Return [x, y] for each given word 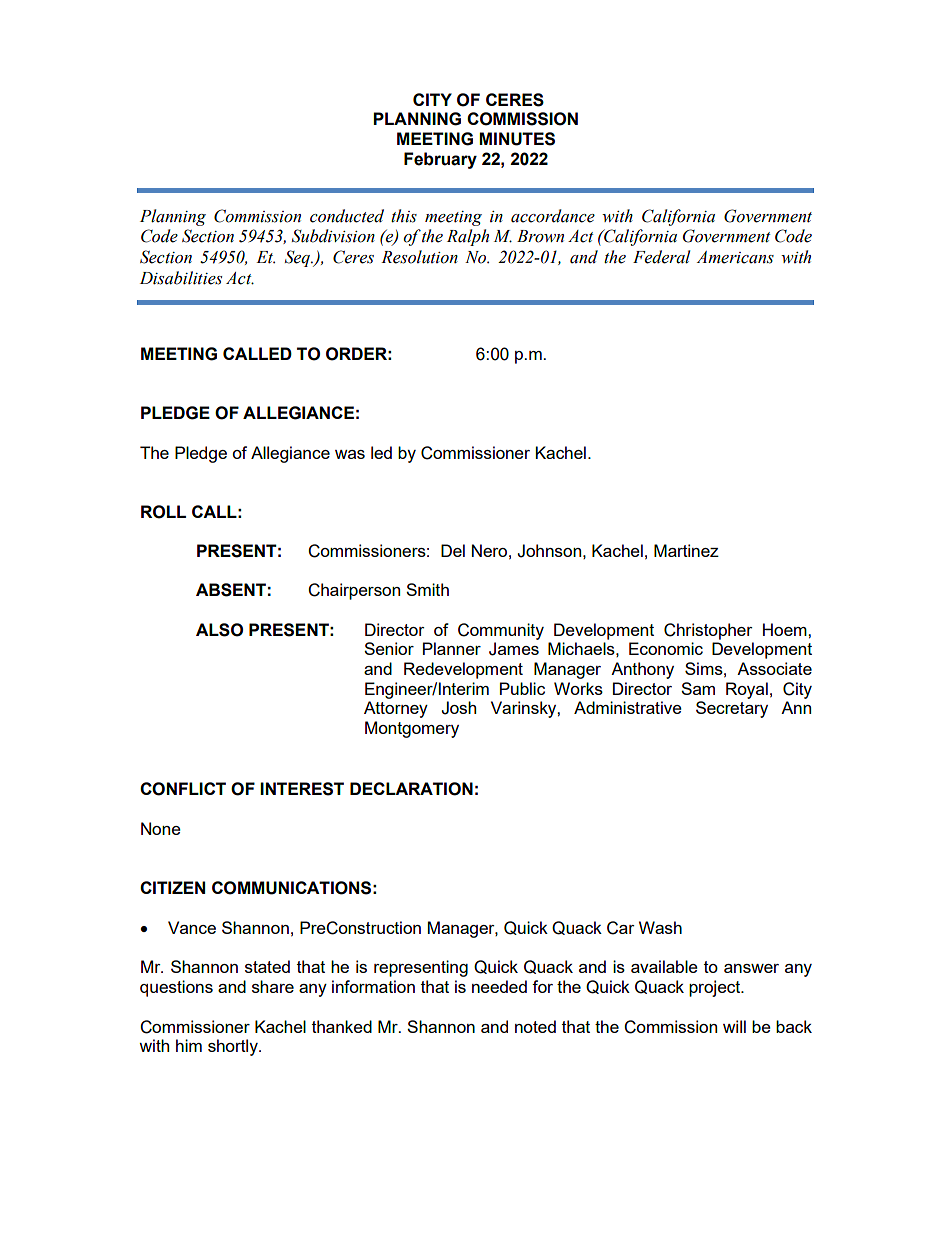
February [440, 160]
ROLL [163, 512]
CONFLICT [183, 789]
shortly [234, 1047]
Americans [735, 257]
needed [499, 986]
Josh [458, 708]
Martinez [686, 550]
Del [453, 550]
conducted [347, 216]
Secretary [732, 709]
